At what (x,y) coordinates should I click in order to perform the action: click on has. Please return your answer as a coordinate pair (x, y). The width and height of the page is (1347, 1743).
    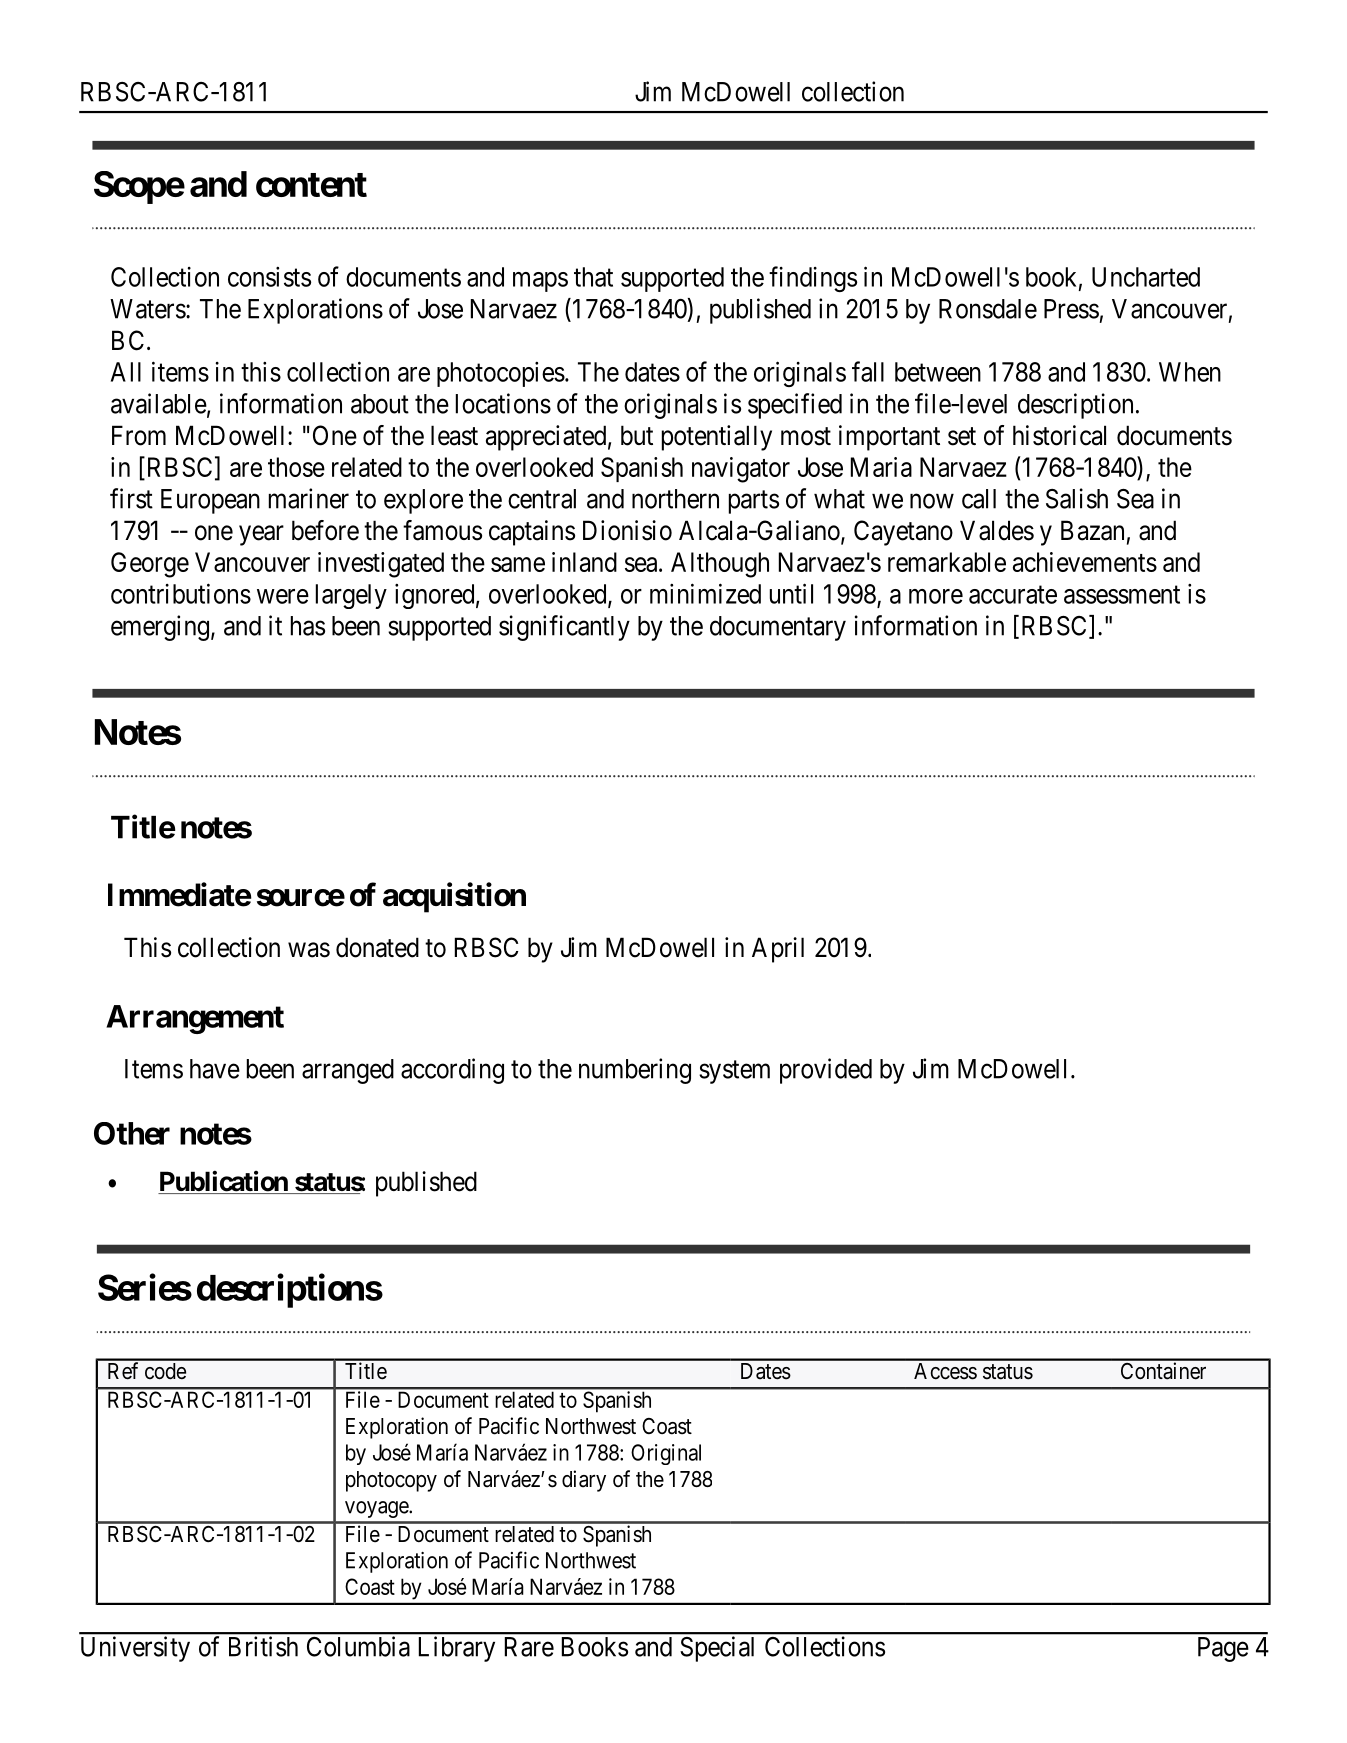
    Looking at the image, I should click on (308, 626).
